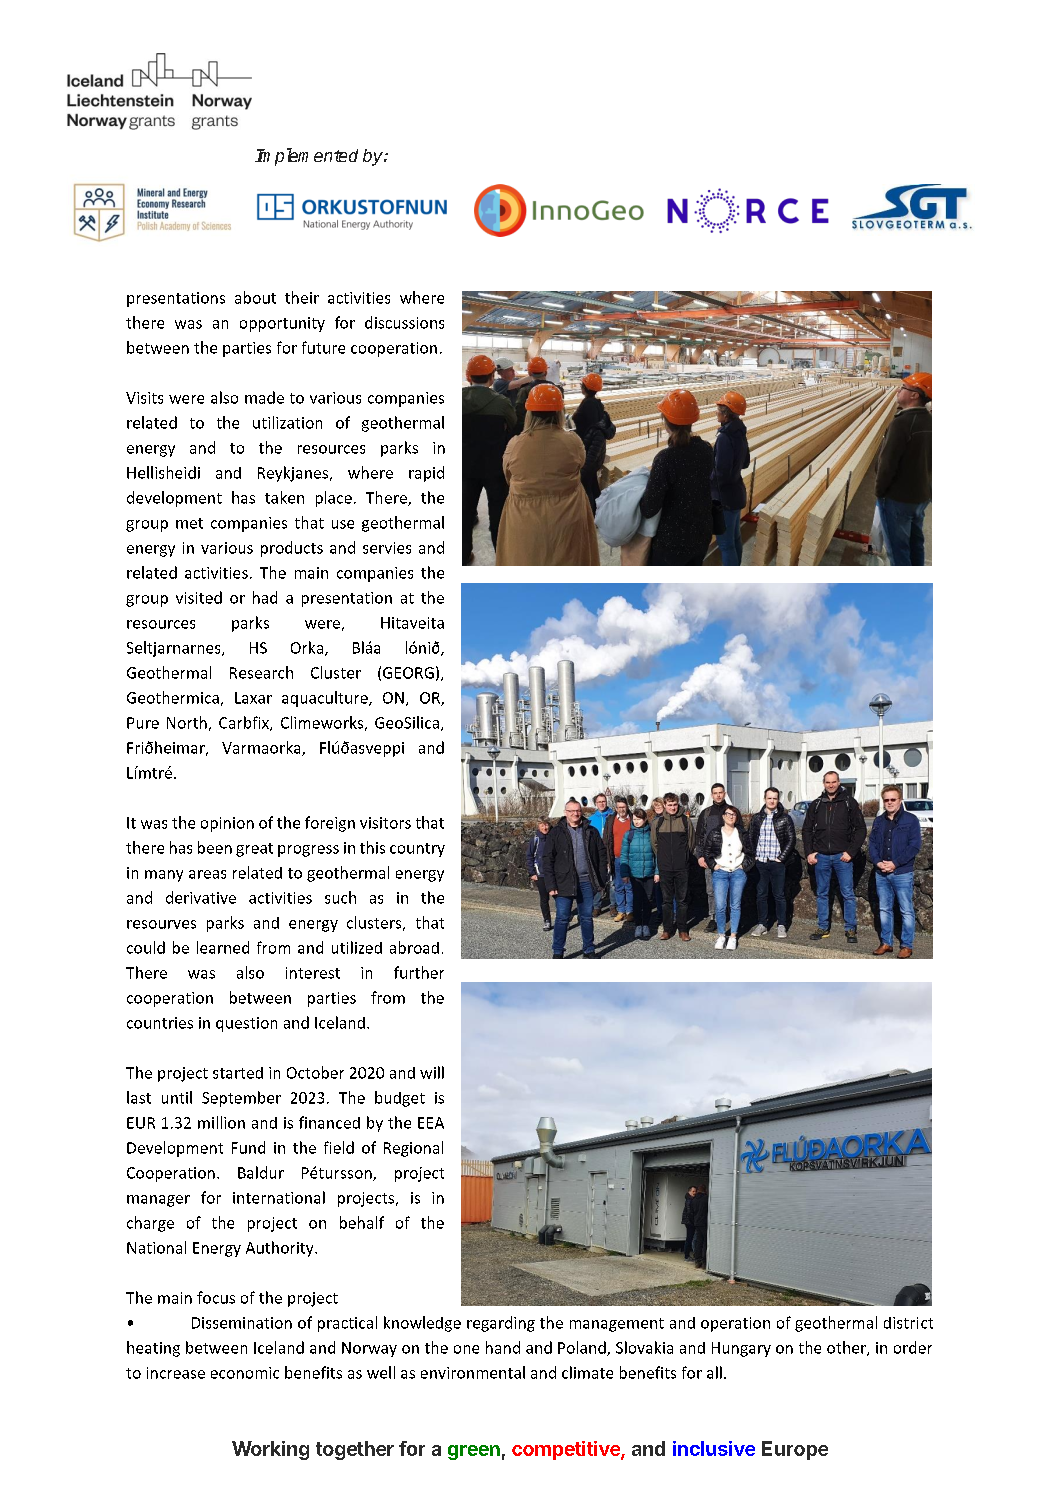  I want to click on Implemented, so click(306, 157).
